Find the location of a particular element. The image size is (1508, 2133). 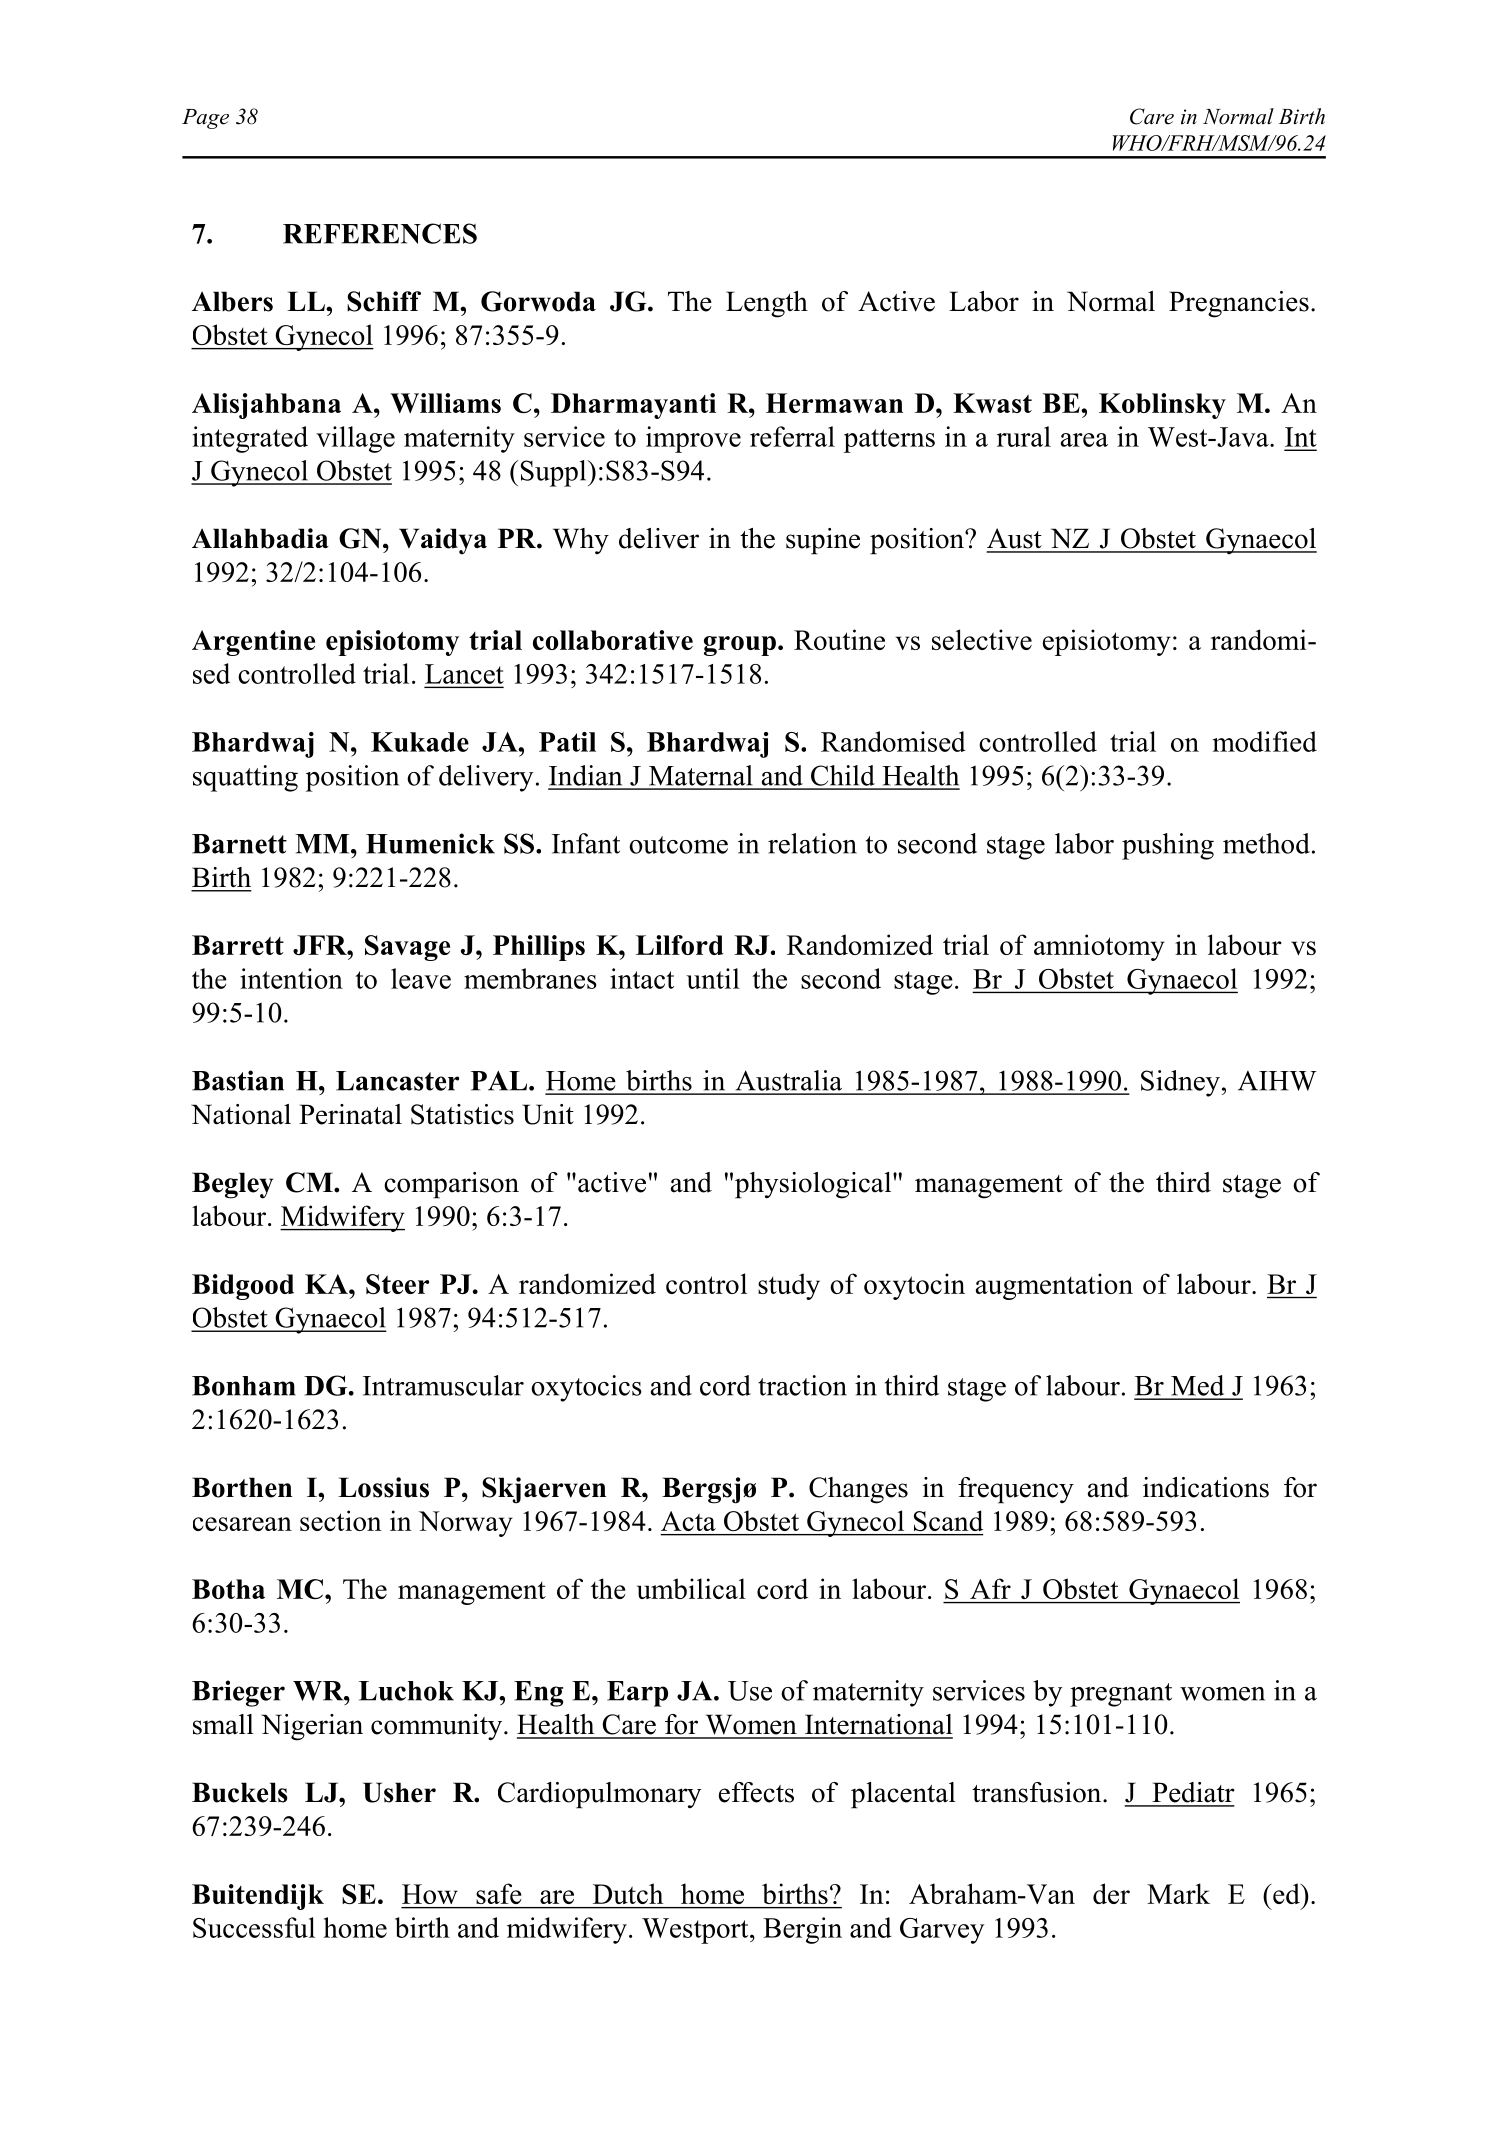

Pregnancies is located at coordinates (1239, 304).
